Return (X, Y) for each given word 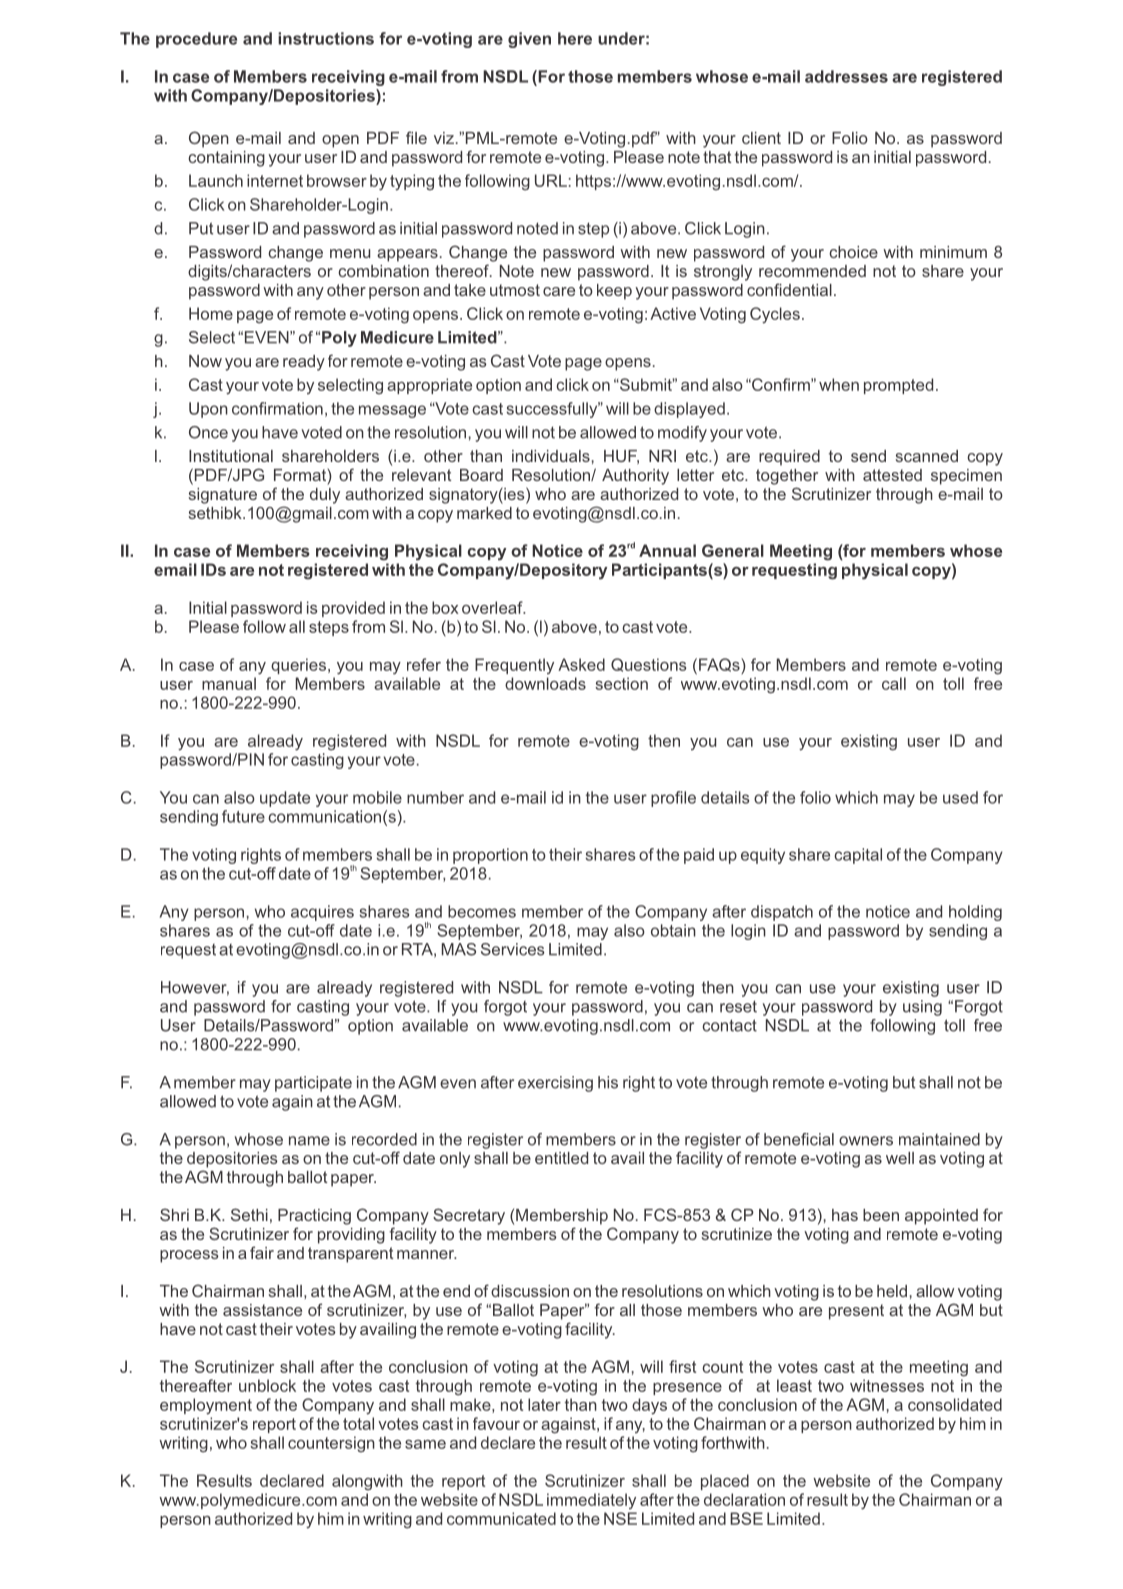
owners (866, 1141)
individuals (551, 456)
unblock (267, 1385)
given (529, 40)
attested (892, 475)
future (243, 816)
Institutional (231, 456)
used (960, 797)
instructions (326, 38)
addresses (846, 76)
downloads (545, 683)
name (309, 1141)
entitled (561, 1158)
